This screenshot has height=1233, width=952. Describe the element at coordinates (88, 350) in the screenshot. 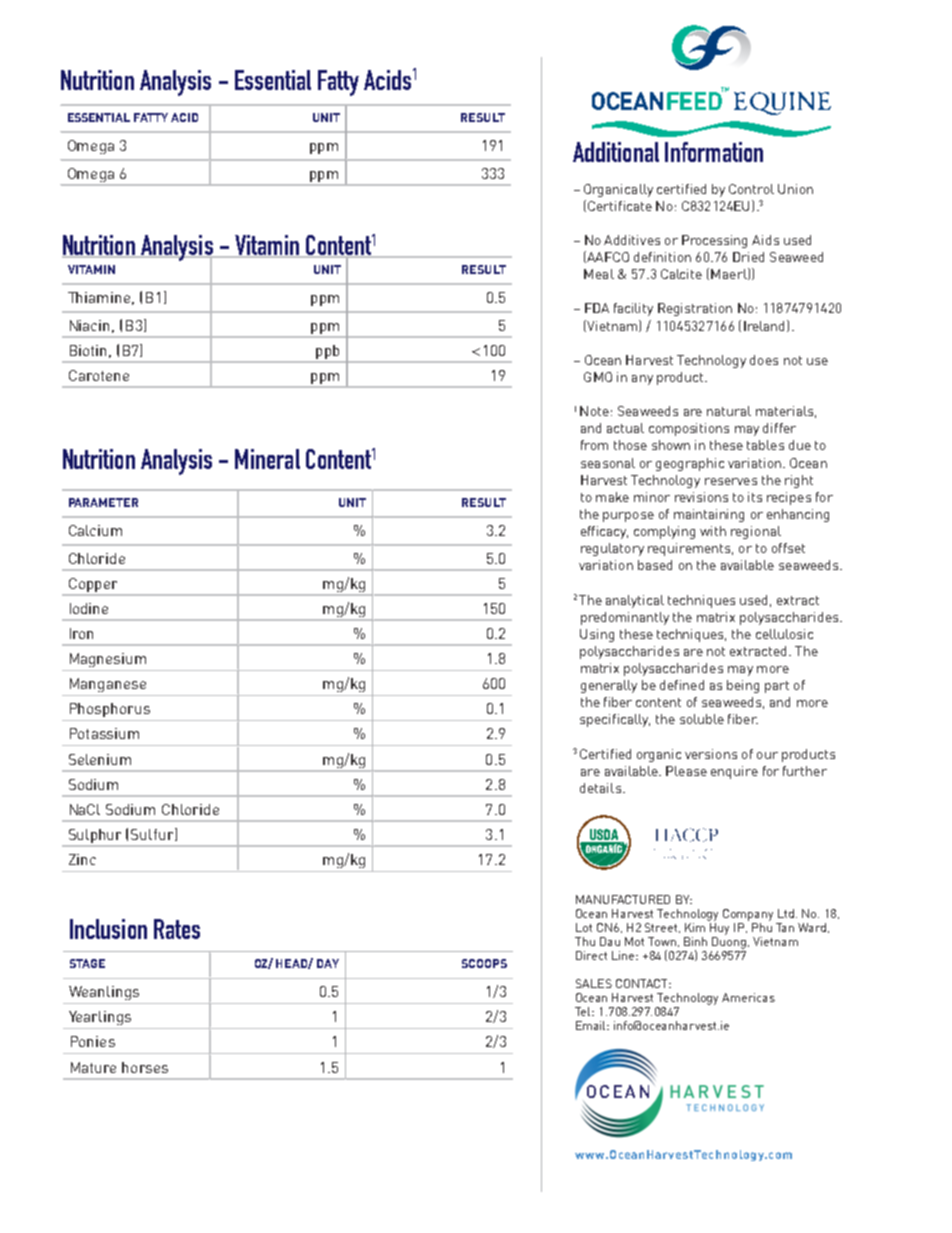

I see `Biotin` at that location.
